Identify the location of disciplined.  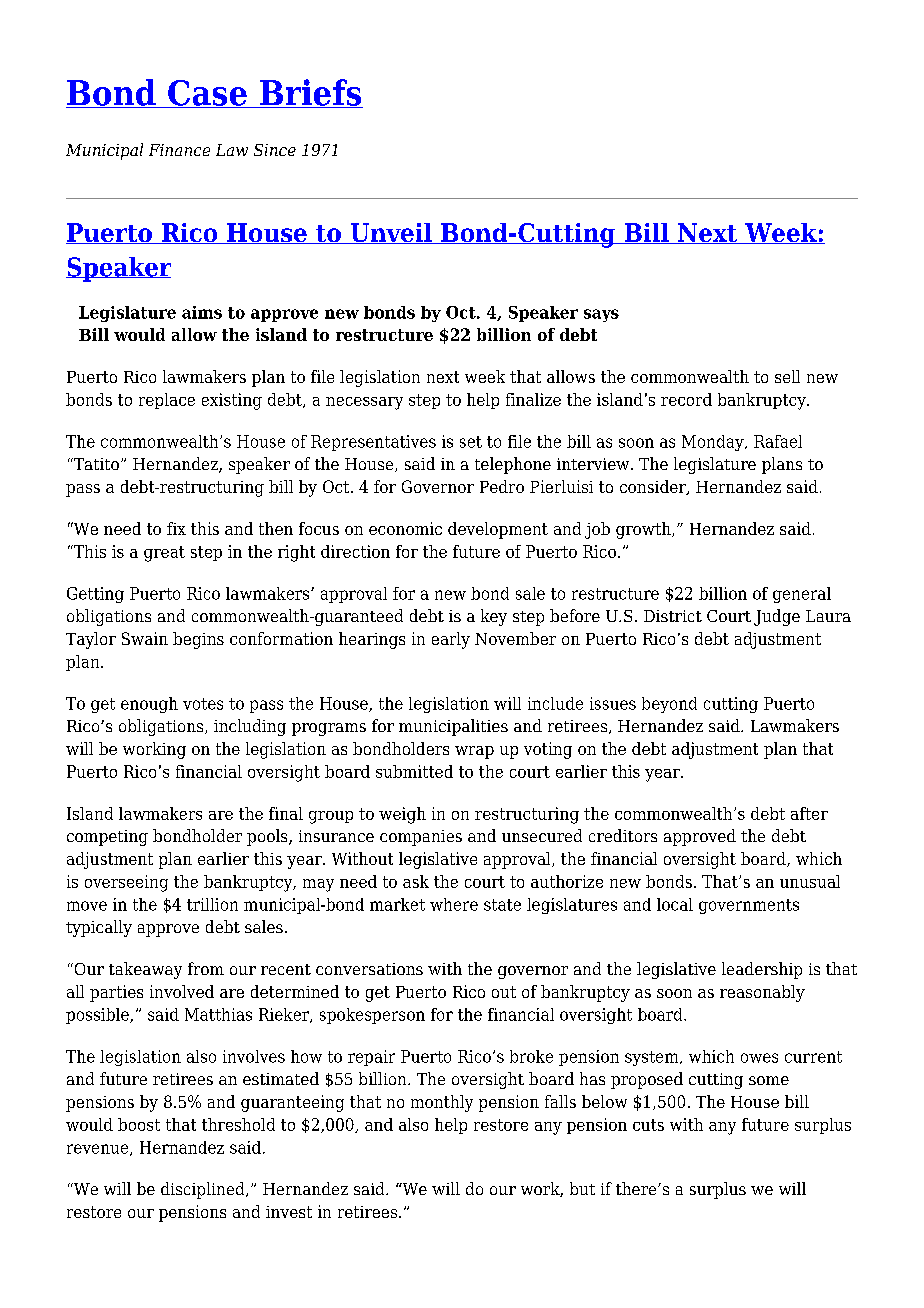
(204, 1190).
